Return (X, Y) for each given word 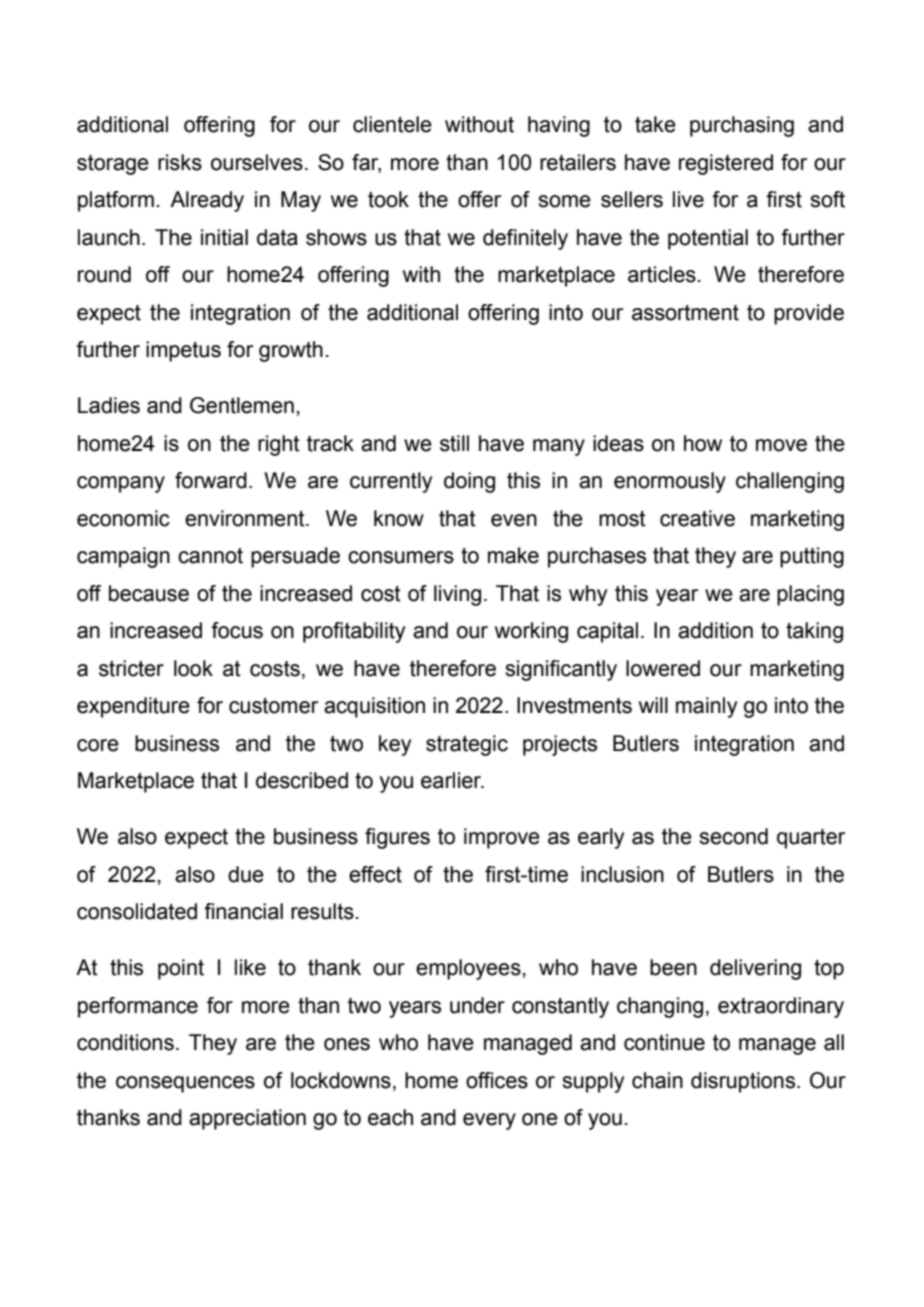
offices (497, 1080)
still (454, 443)
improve (502, 838)
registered (726, 164)
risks (180, 162)
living (457, 595)
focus (237, 630)
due (246, 874)
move (781, 445)
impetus (183, 351)
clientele (392, 124)
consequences (185, 1084)
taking (814, 632)
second (733, 836)
